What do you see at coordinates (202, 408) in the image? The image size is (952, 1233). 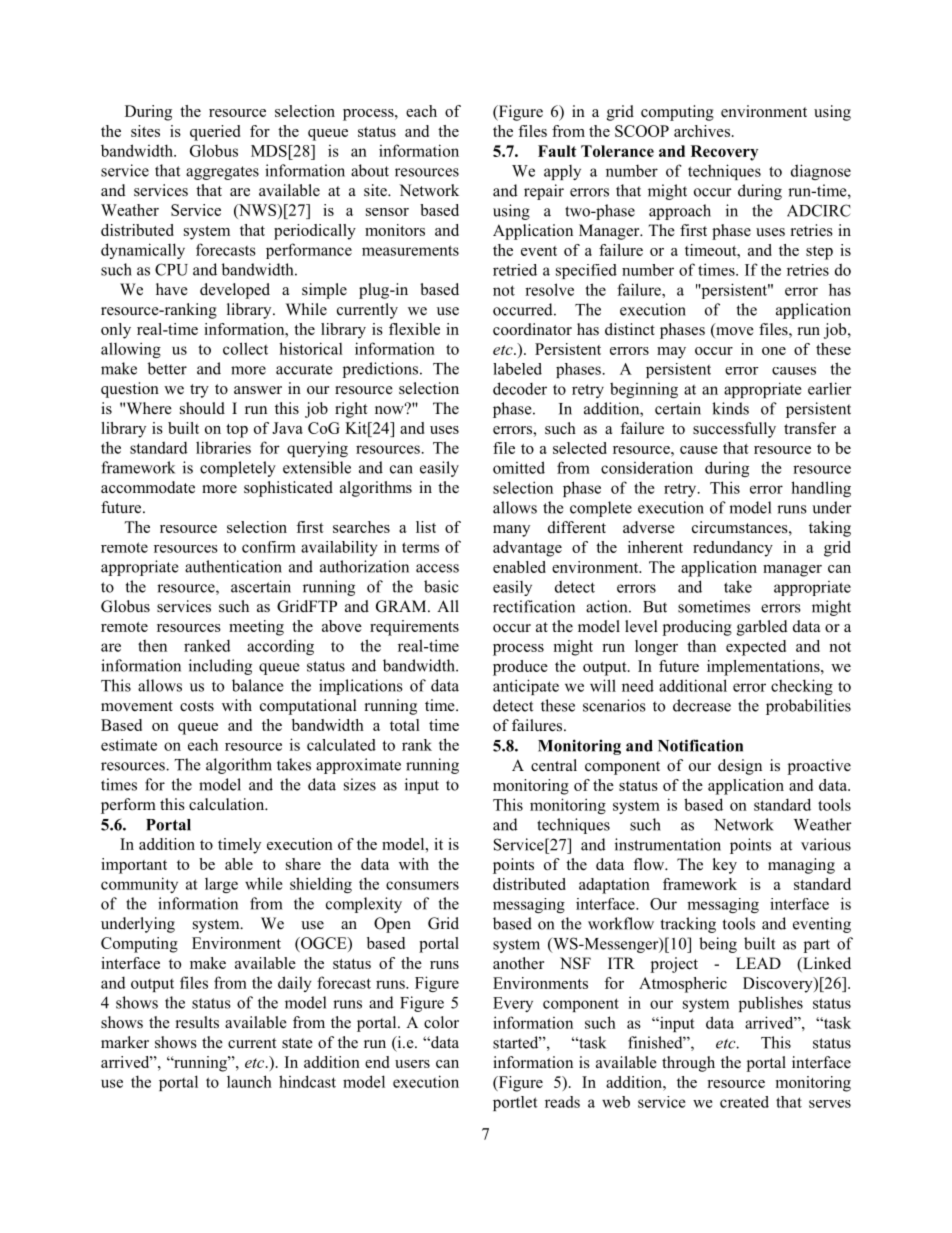 I see `should` at bounding box center [202, 408].
